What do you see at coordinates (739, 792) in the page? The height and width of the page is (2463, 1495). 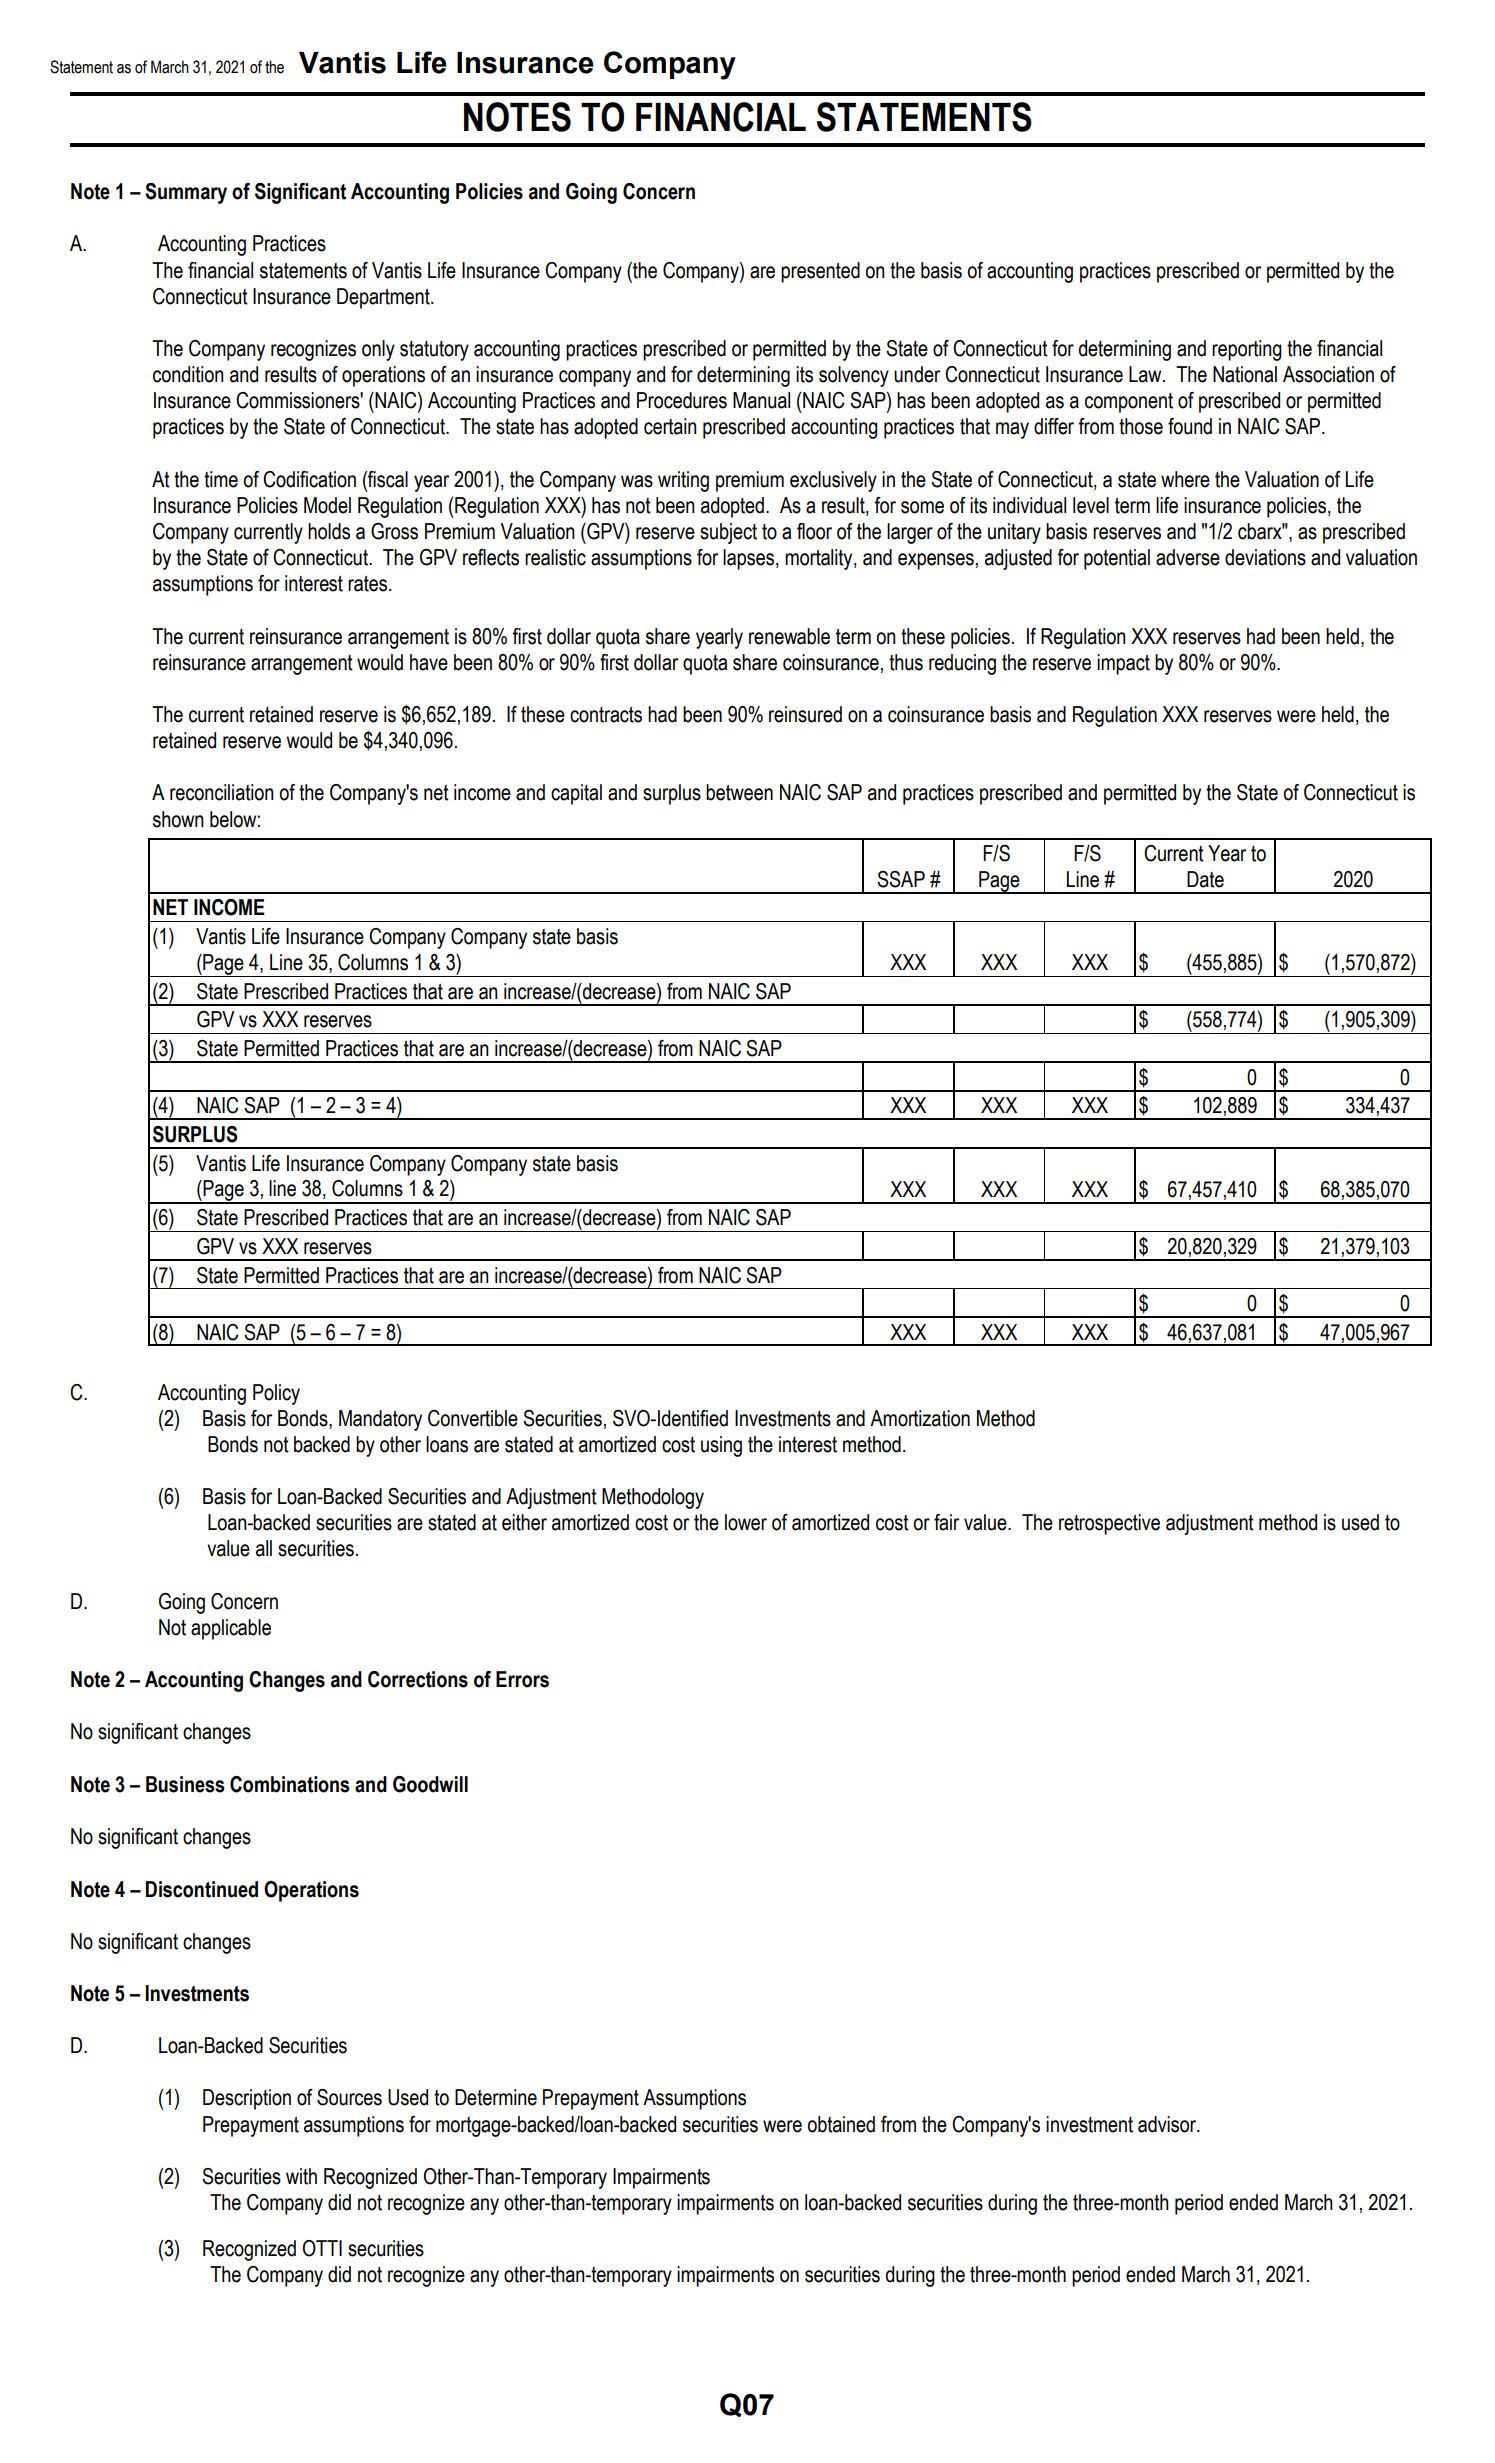 I see `between` at bounding box center [739, 792].
